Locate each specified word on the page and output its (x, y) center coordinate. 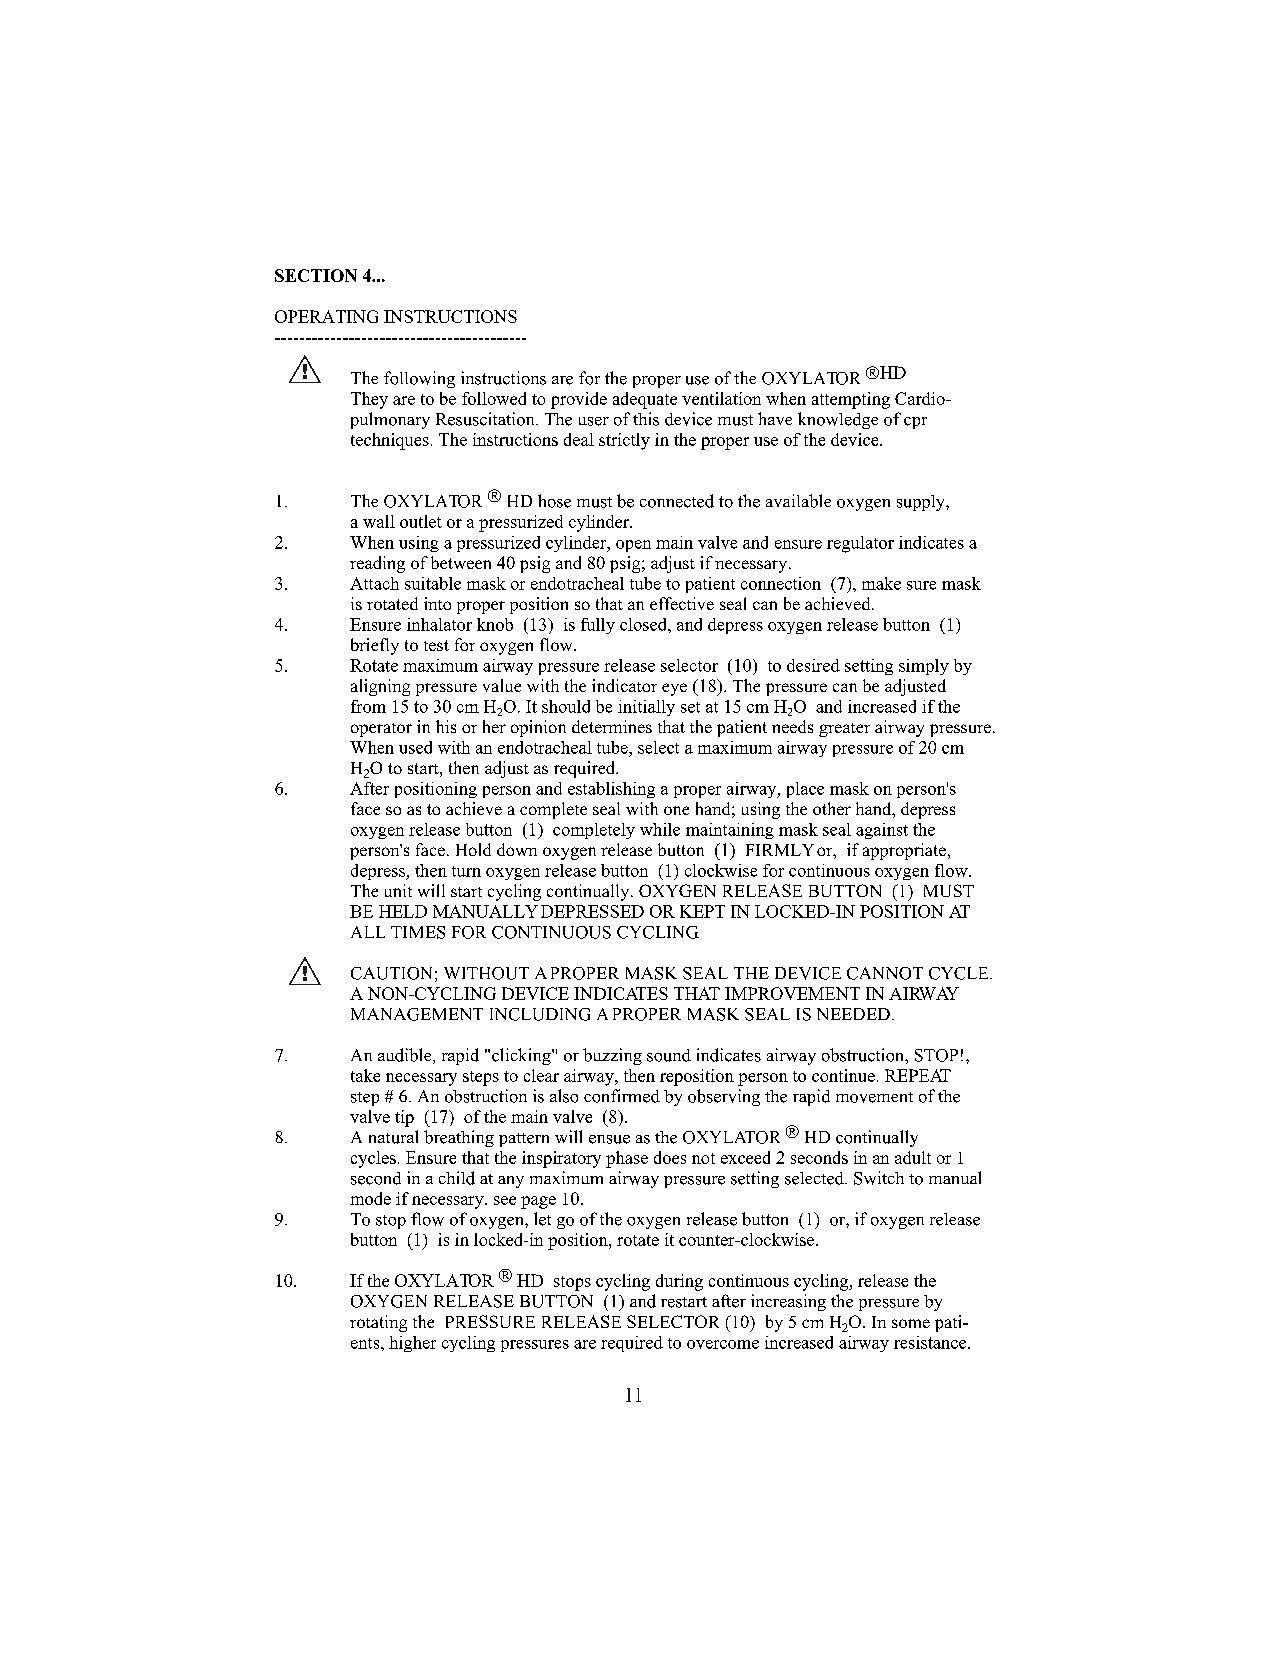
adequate (645, 400)
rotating (378, 1323)
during (679, 1282)
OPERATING (326, 316)
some (911, 1323)
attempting (851, 400)
